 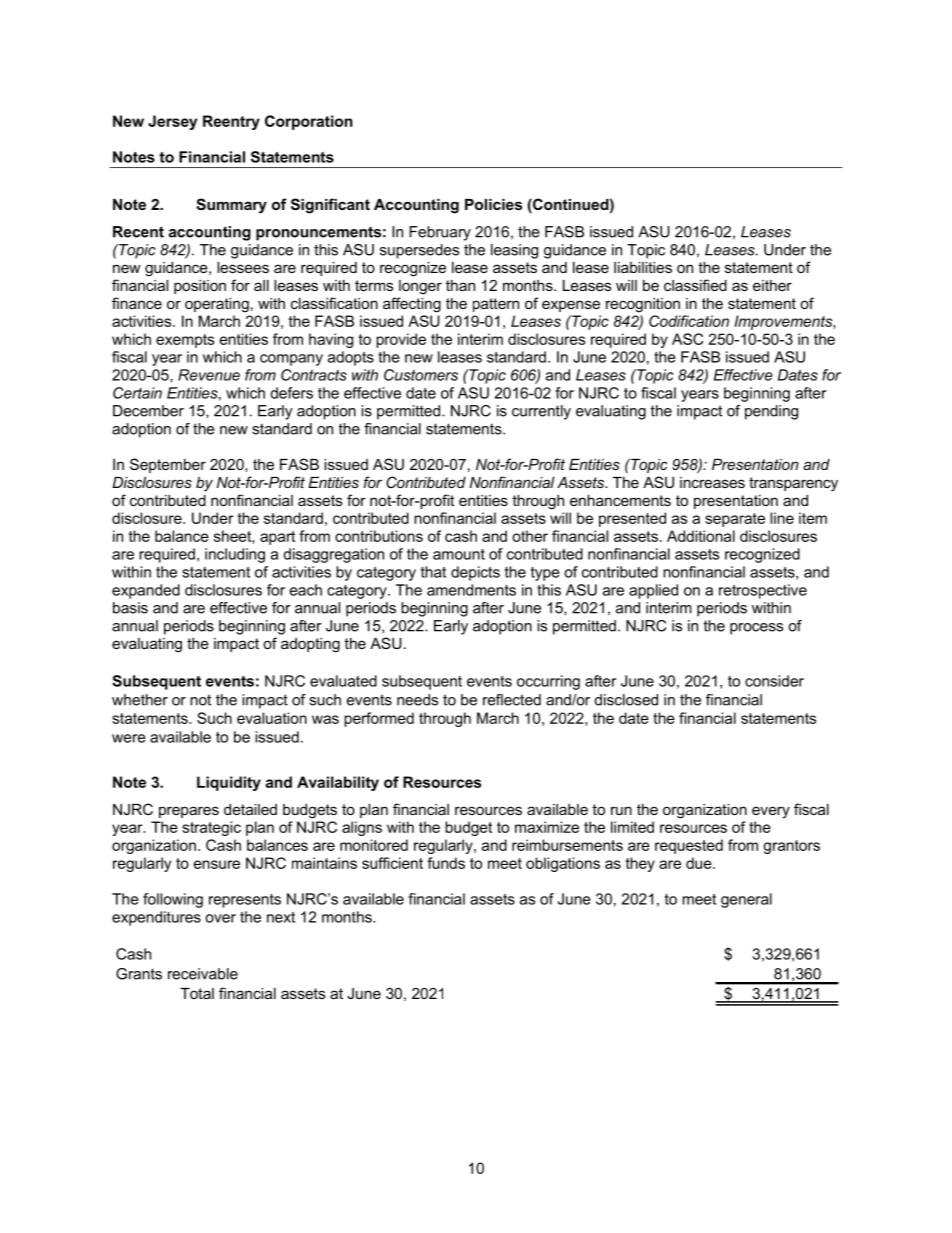 What do you see at coordinates (530, 536) in the document?
I see `other` at bounding box center [530, 536].
